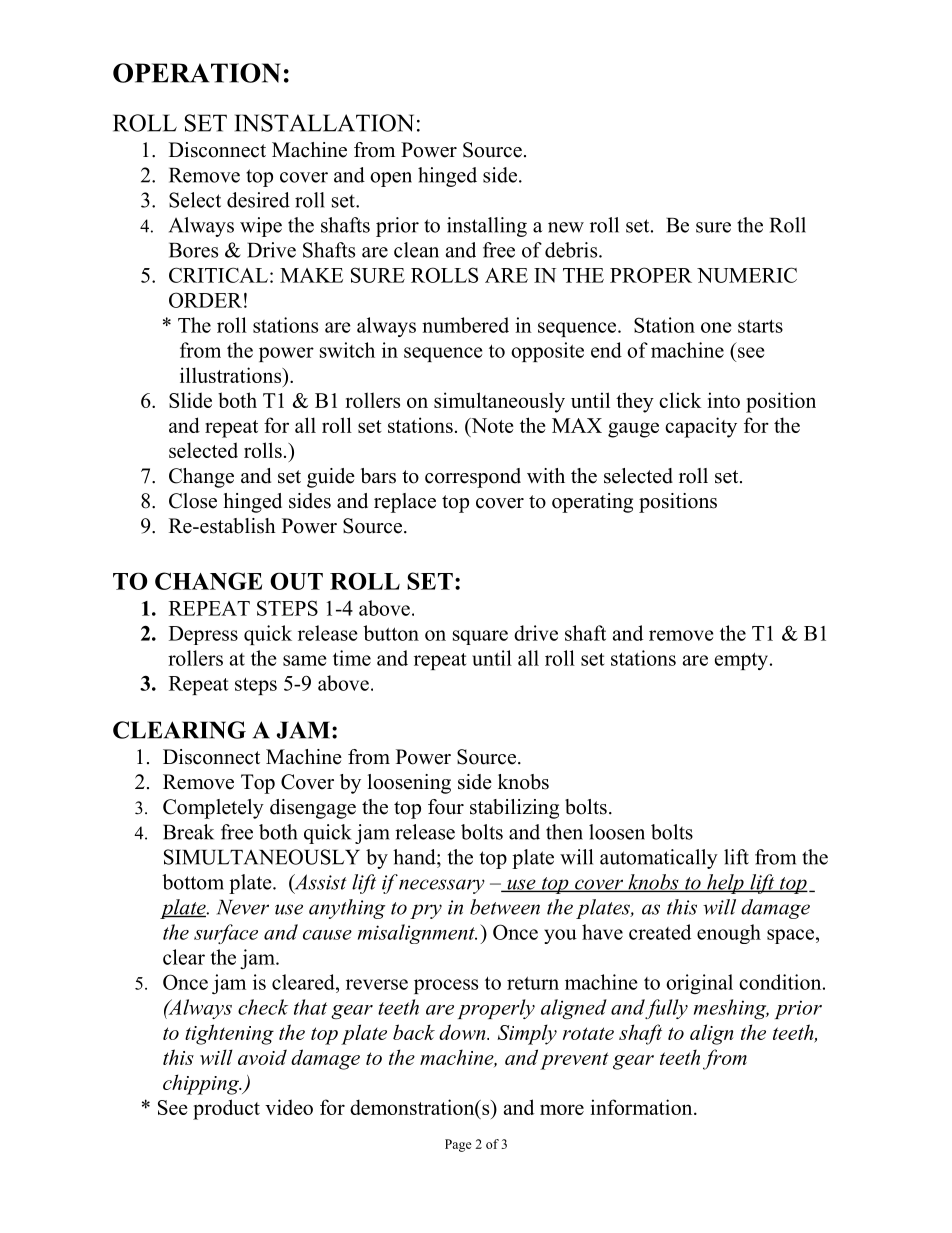 The image size is (952, 1233). I want to click on INSTALLATION, so click(324, 123).
